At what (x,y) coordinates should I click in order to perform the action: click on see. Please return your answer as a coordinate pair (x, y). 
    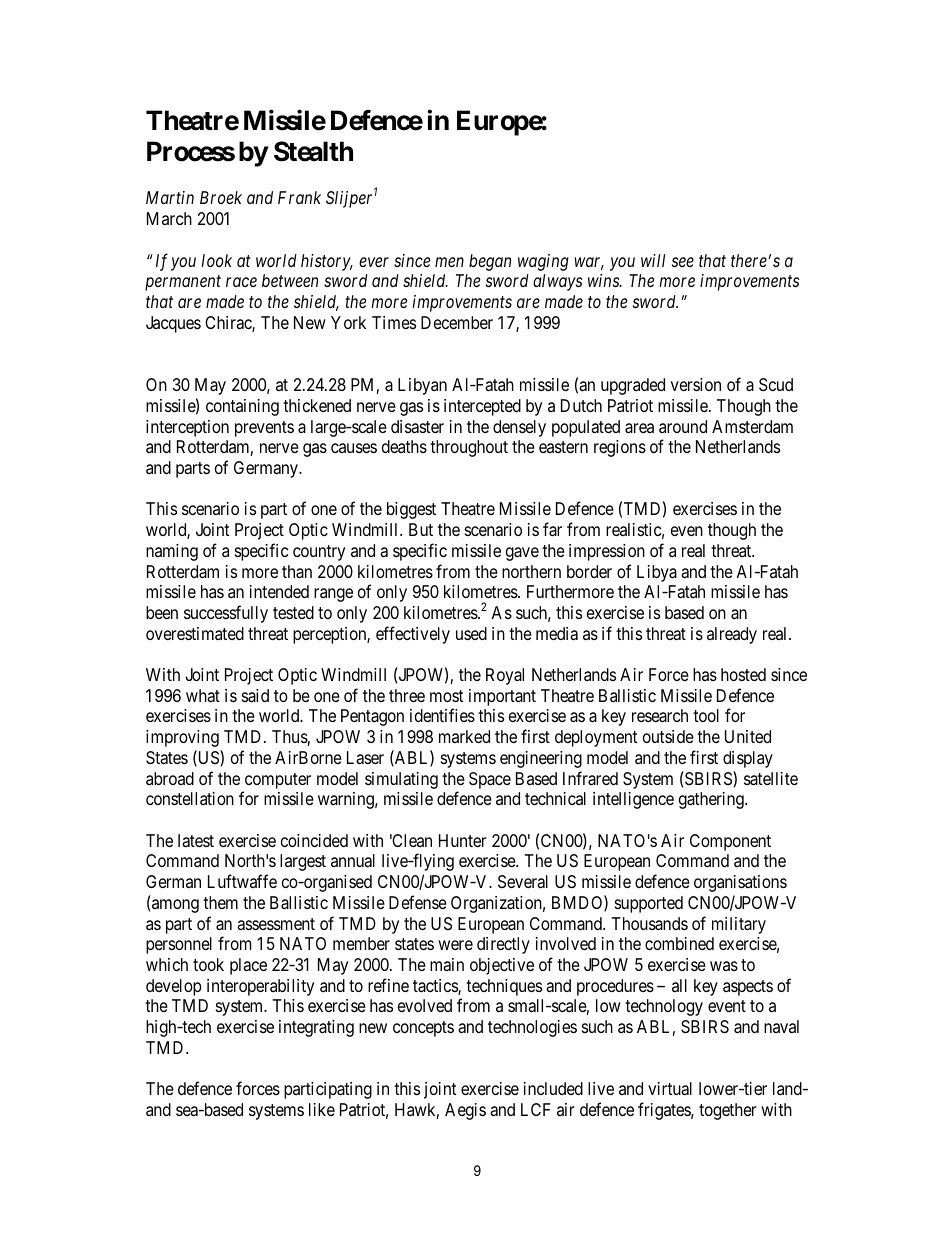
    Looking at the image, I should click on (683, 262).
